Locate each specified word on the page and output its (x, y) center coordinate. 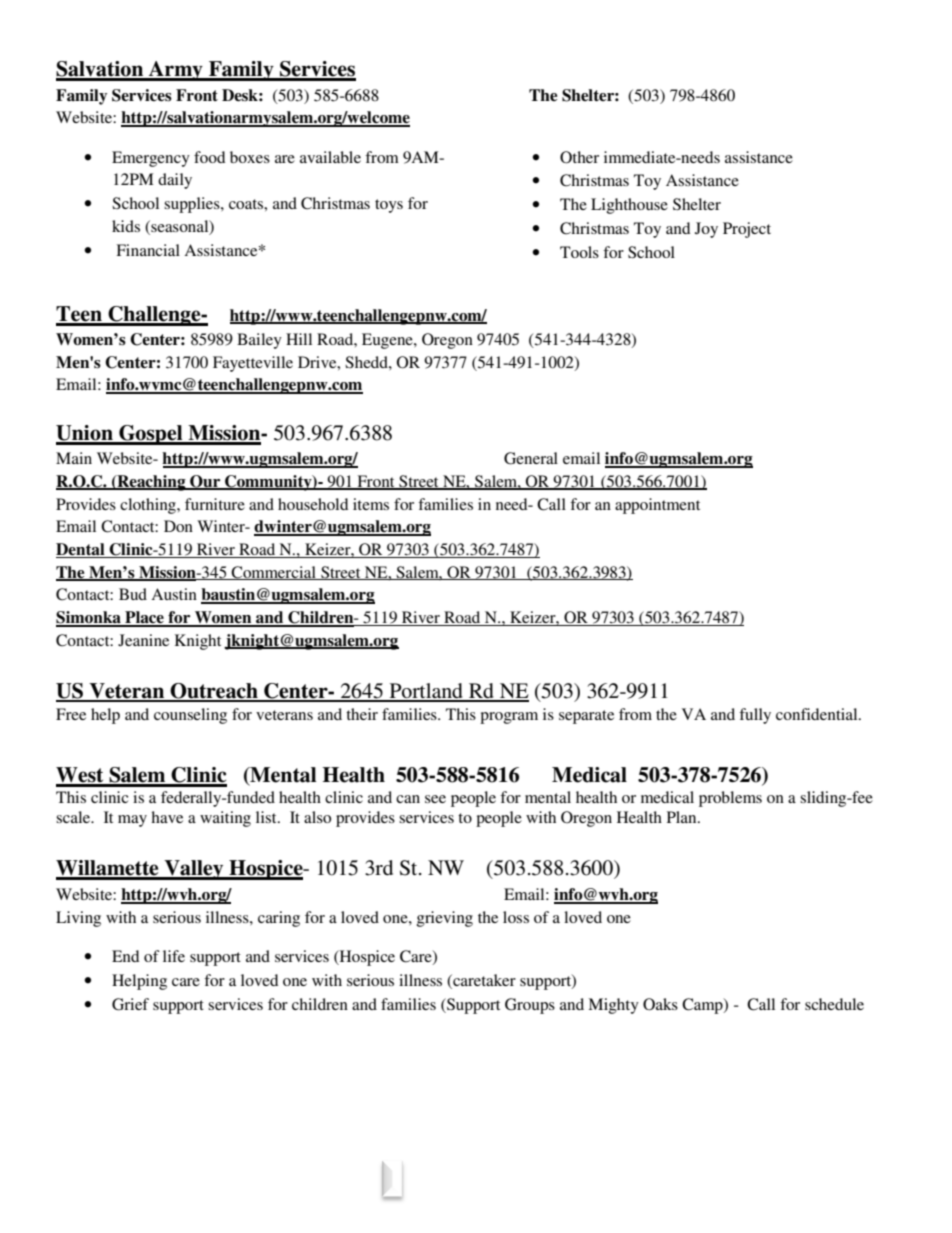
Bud (133, 594)
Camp (703, 1006)
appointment (657, 506)
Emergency (151, 159)
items (371, 504)
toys (389, 206)
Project (747, 230)
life (174, 956)
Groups (530, 1006)
